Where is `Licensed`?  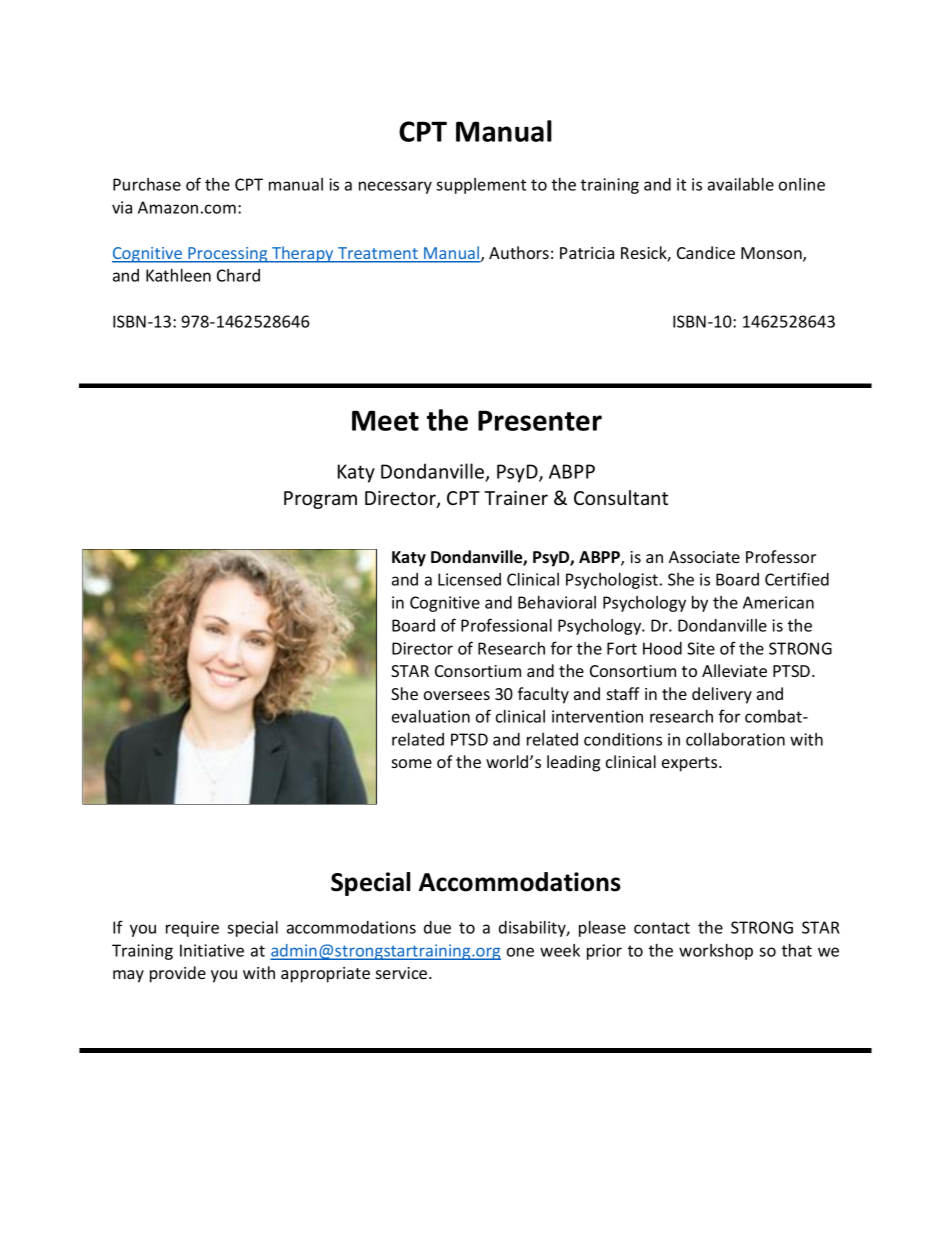
Licensed is located at coordinates (469, 579).
